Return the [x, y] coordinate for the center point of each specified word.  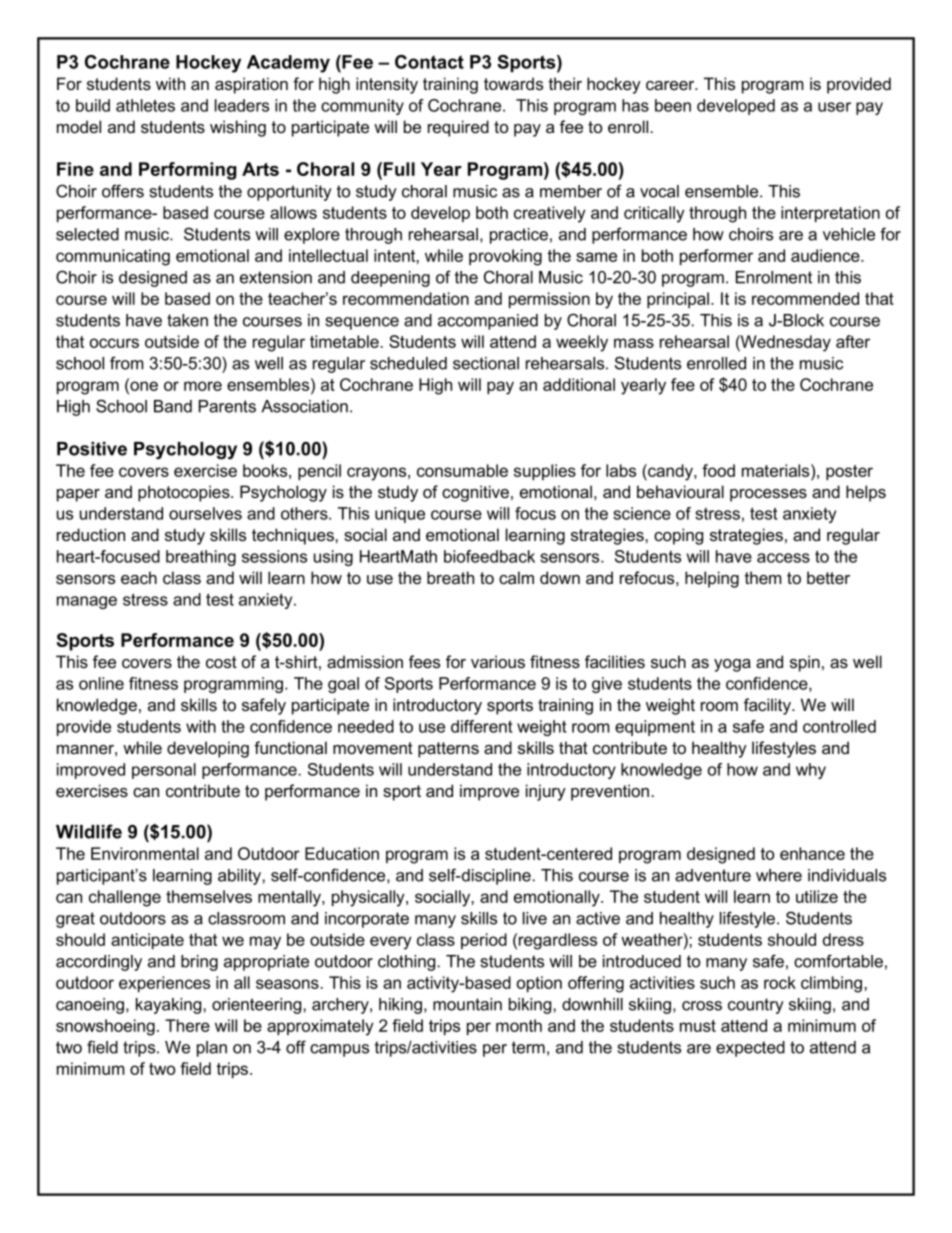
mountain [467, 1004]
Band [173, 406]
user [834, 107]
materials [777, 470]
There [187, 1025]
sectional [486, 363]
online [101, 683]
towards [513, 84]
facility [768, 706]
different [482, 726]
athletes [145, 105]
